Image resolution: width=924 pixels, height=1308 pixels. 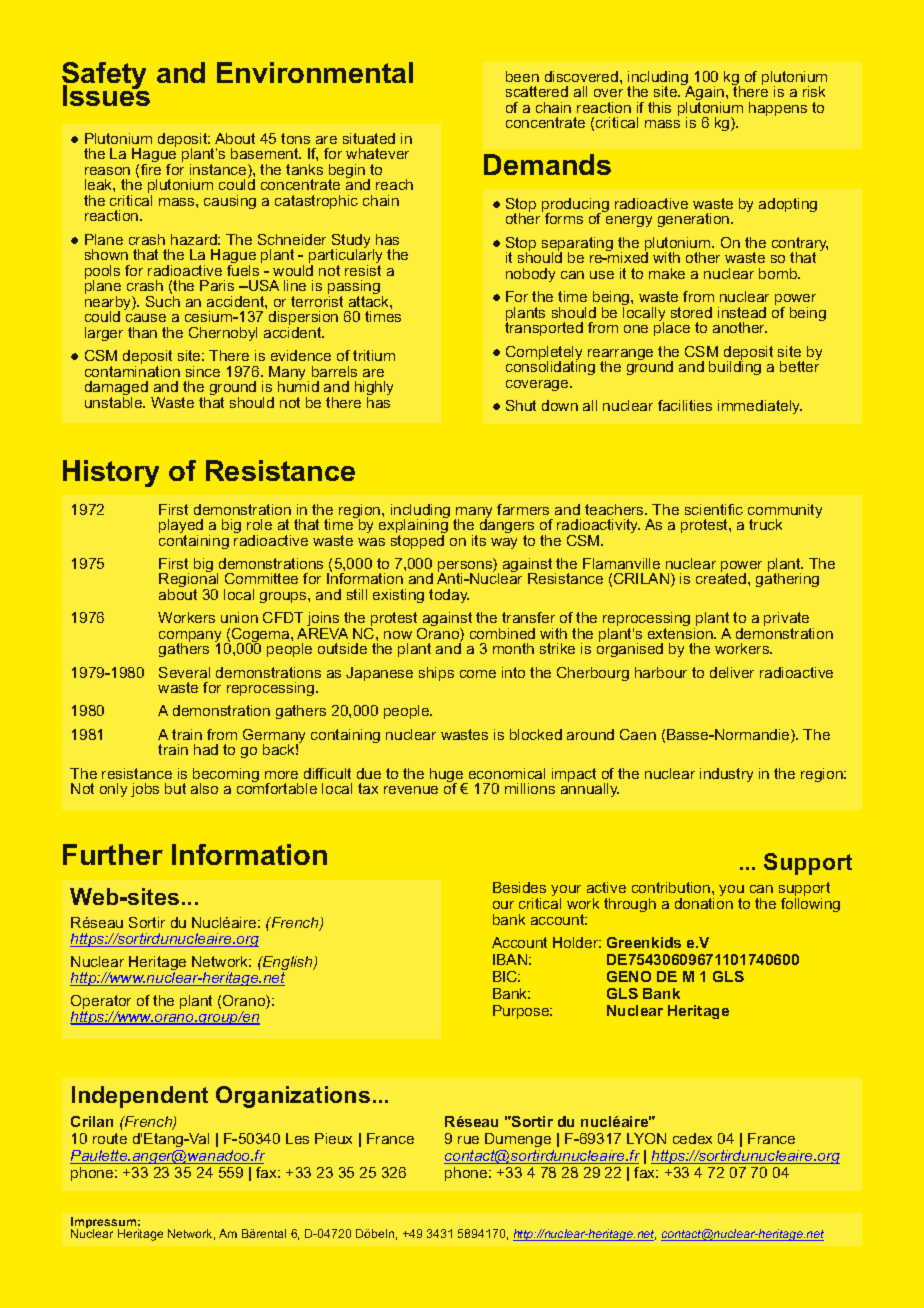 What do you see at coordinates (190, 638) in the document?
I see `company` at bounding box center [190, 638].
